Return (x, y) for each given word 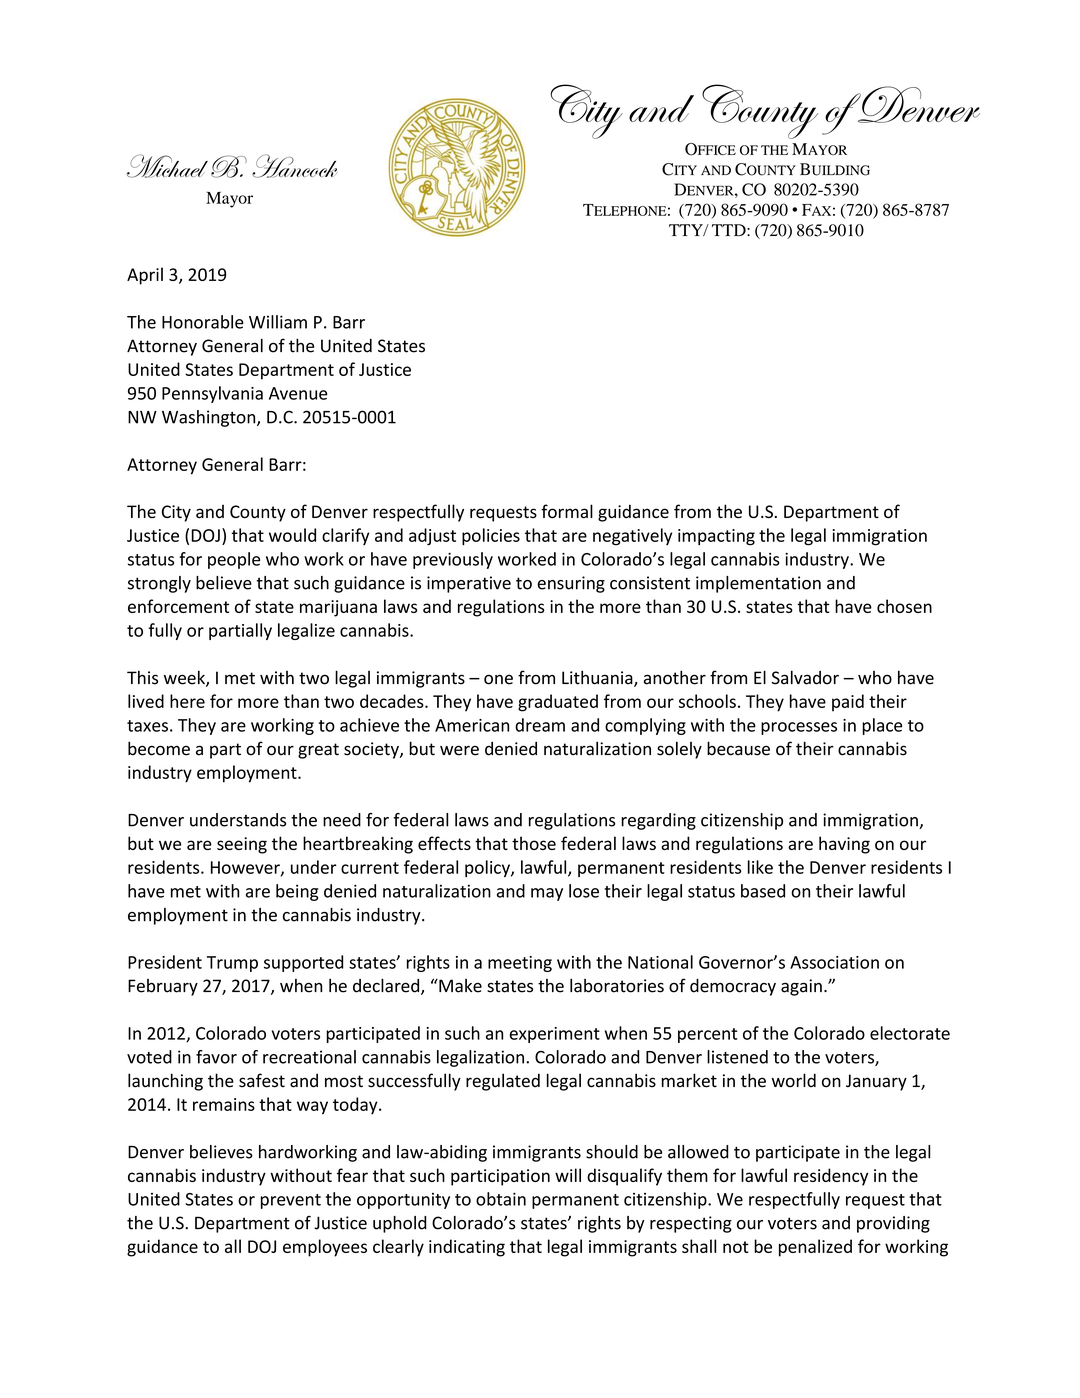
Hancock (295, 166)
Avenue (298, 393)
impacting (716, 537)
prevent (291, 1201)
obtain (501, 1199)
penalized (815, 1248)
